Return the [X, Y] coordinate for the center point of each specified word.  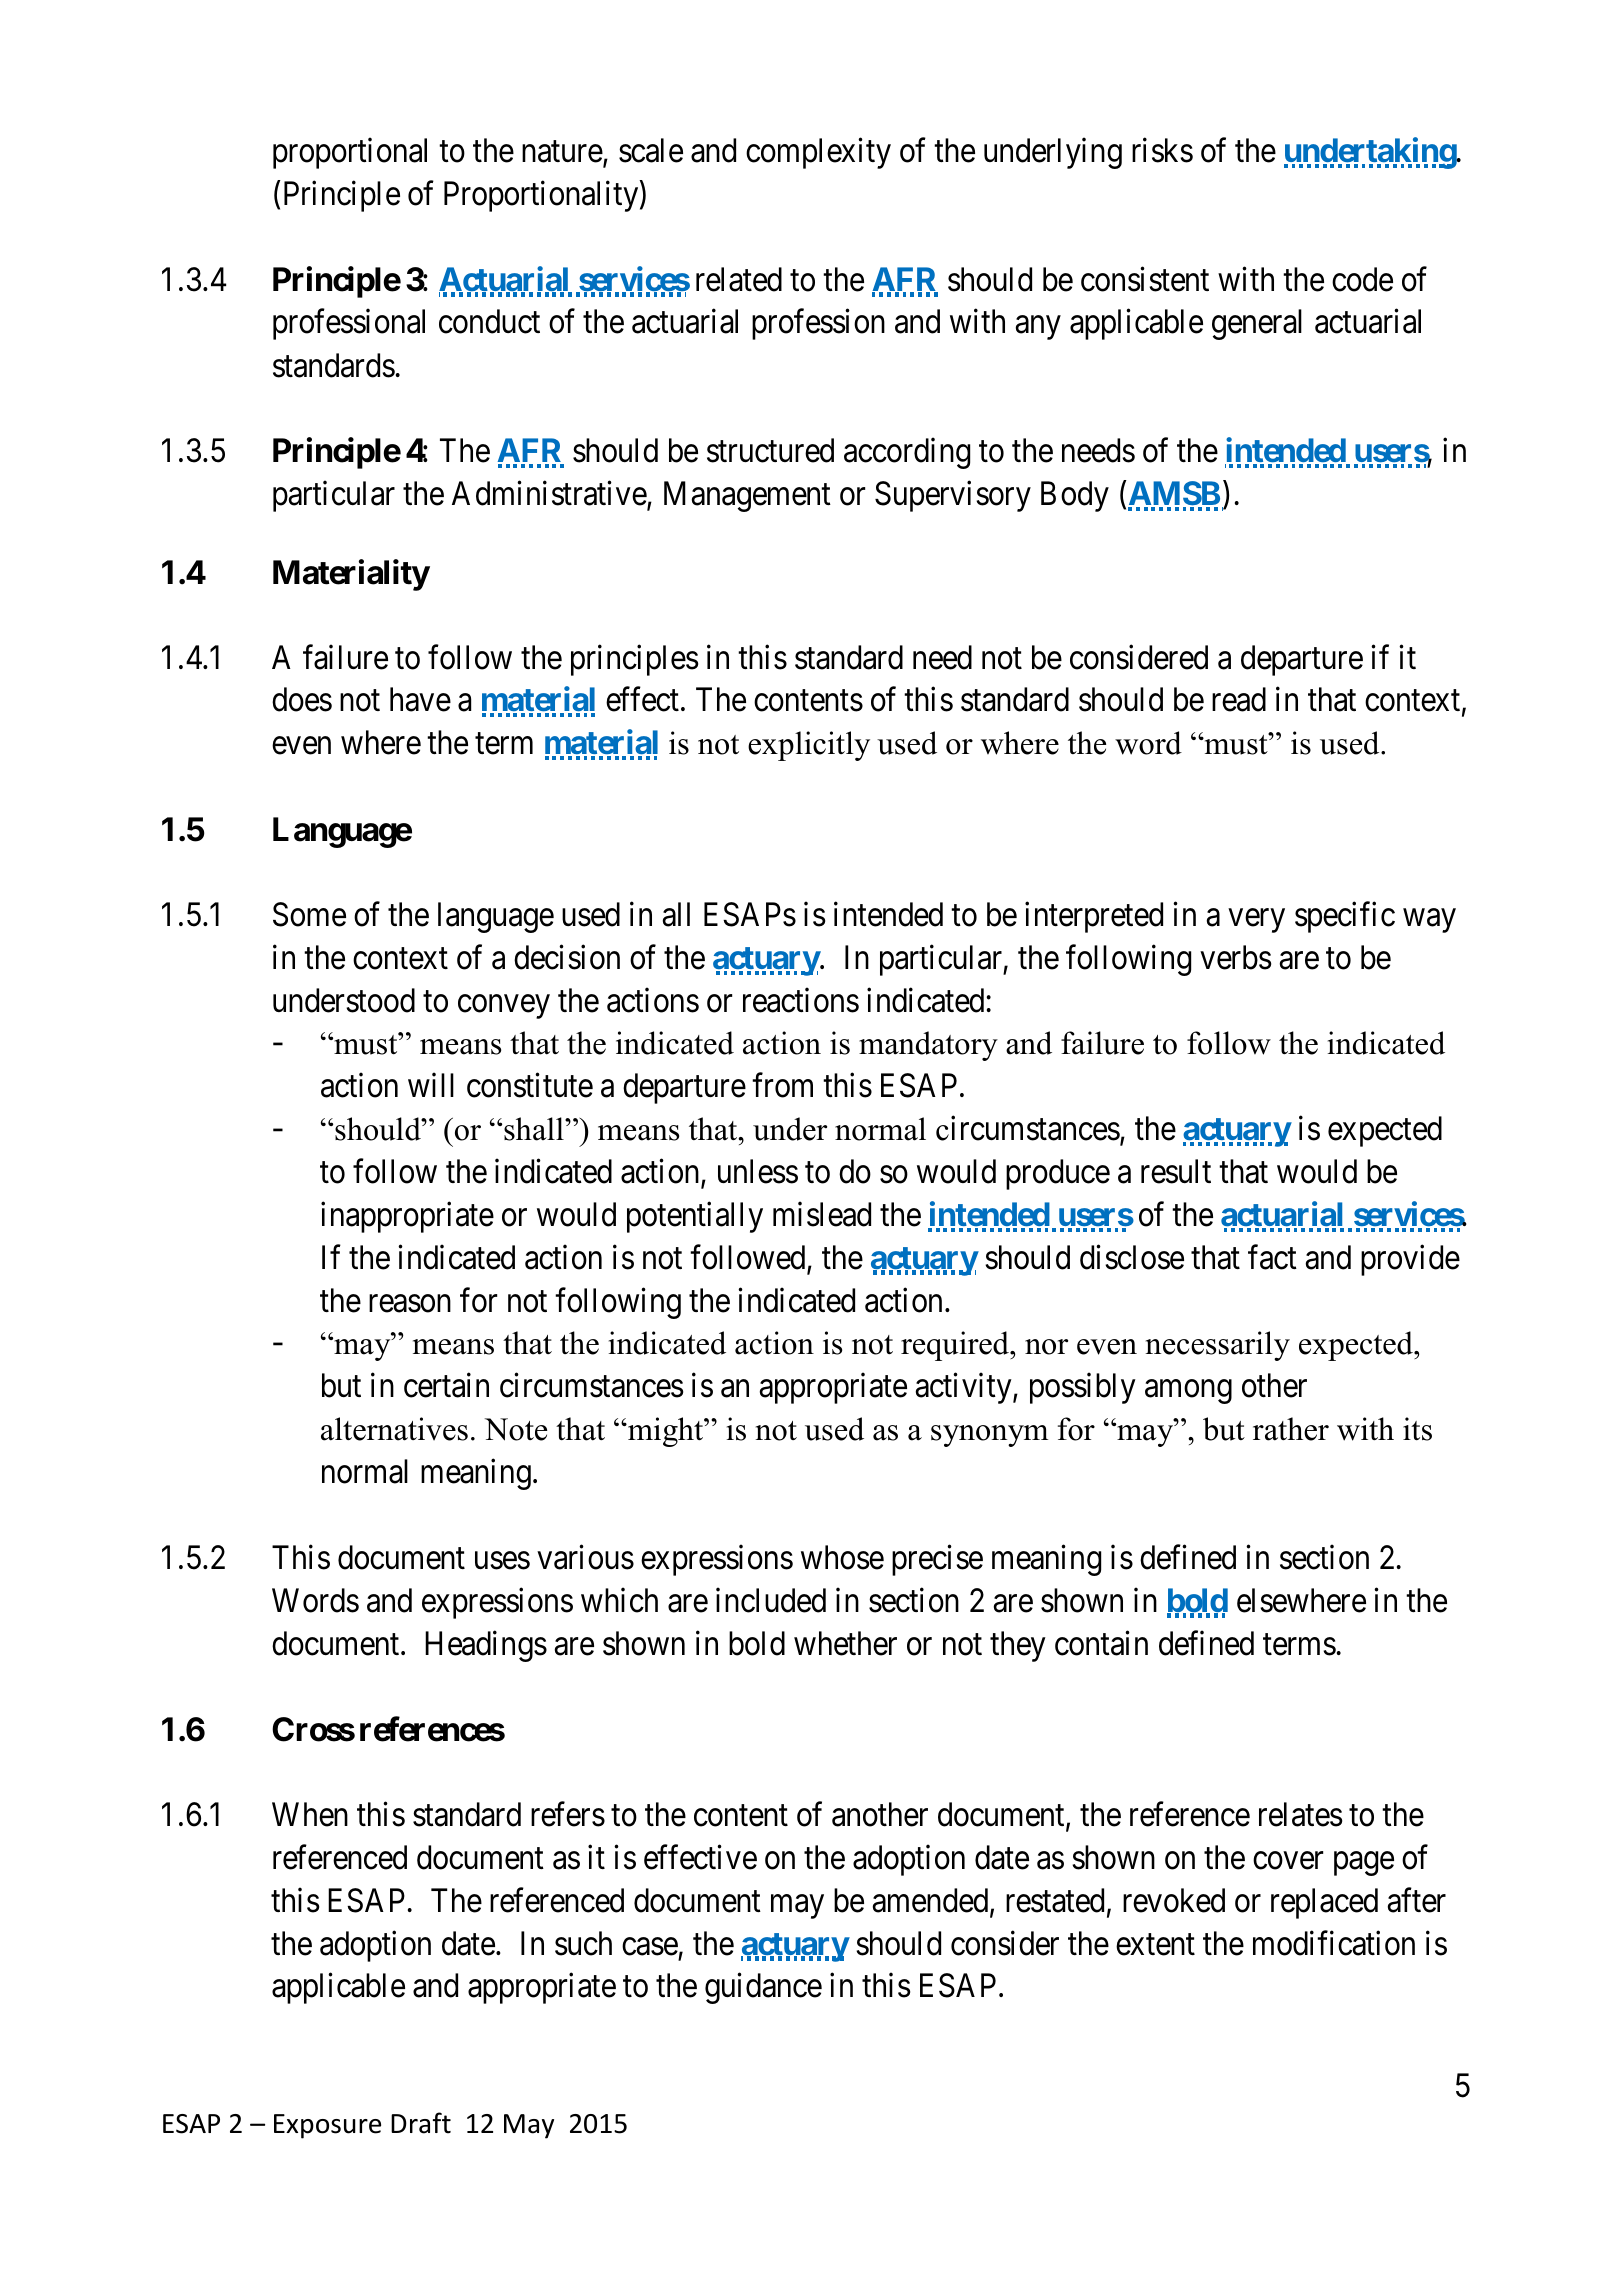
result [1176, 1171]
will [431, 1085]
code [1362, 279]
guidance [763, 1988]
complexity [818, 153]
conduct [489, 321]
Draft [421, 2123]
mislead [822, 1214]
